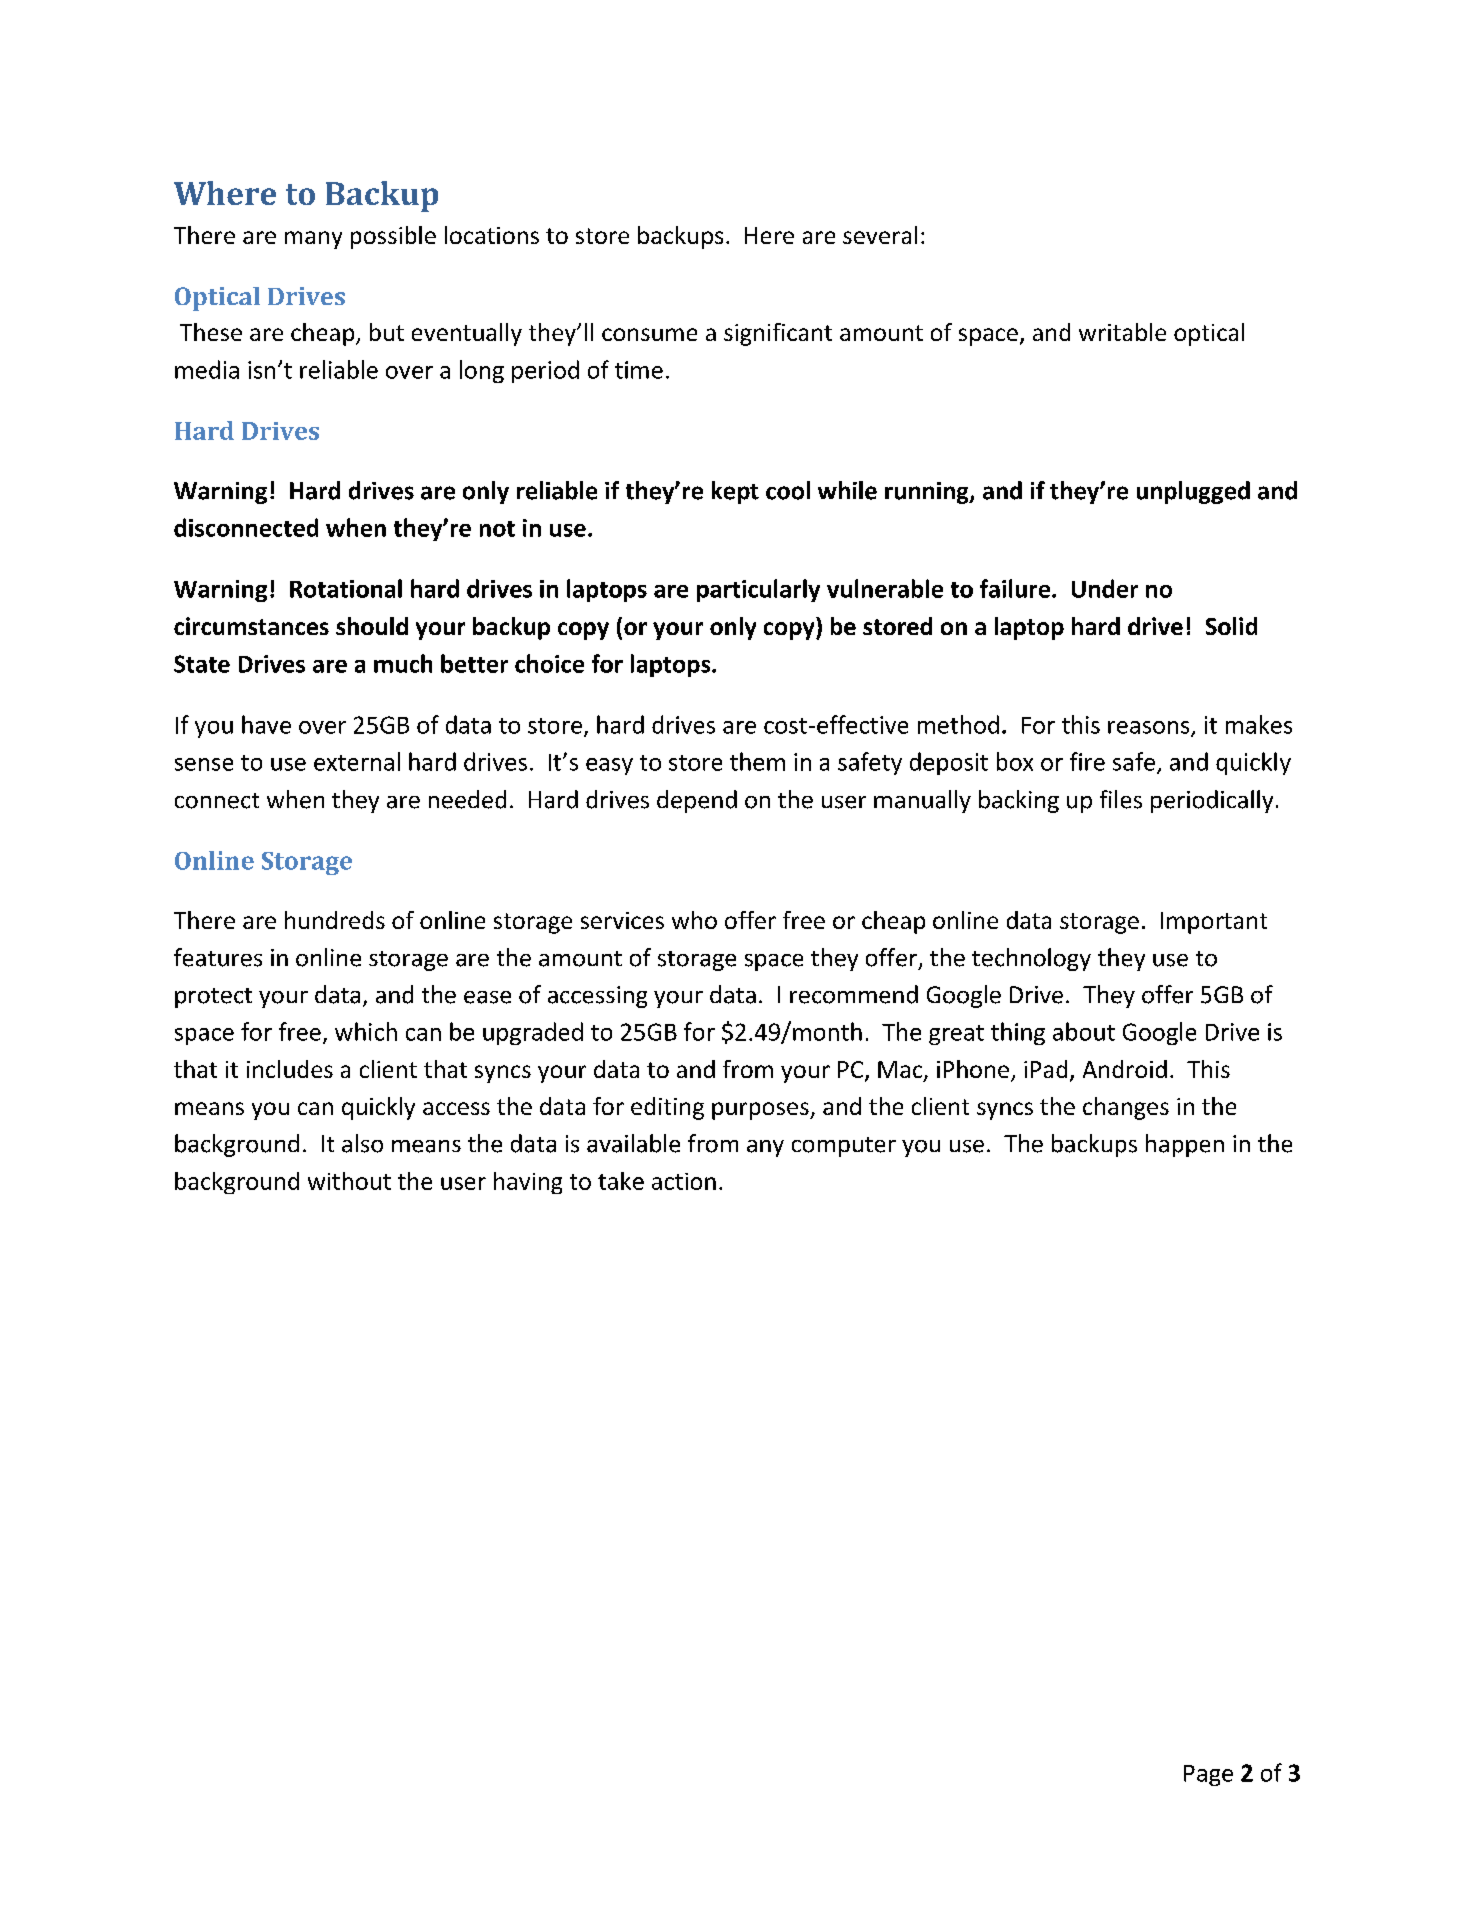 The width and height of the page is (1474, 1908). What do you see at coordinates (349, 1181) in the page?
I see `without` at bounding box center [349, 1181].
